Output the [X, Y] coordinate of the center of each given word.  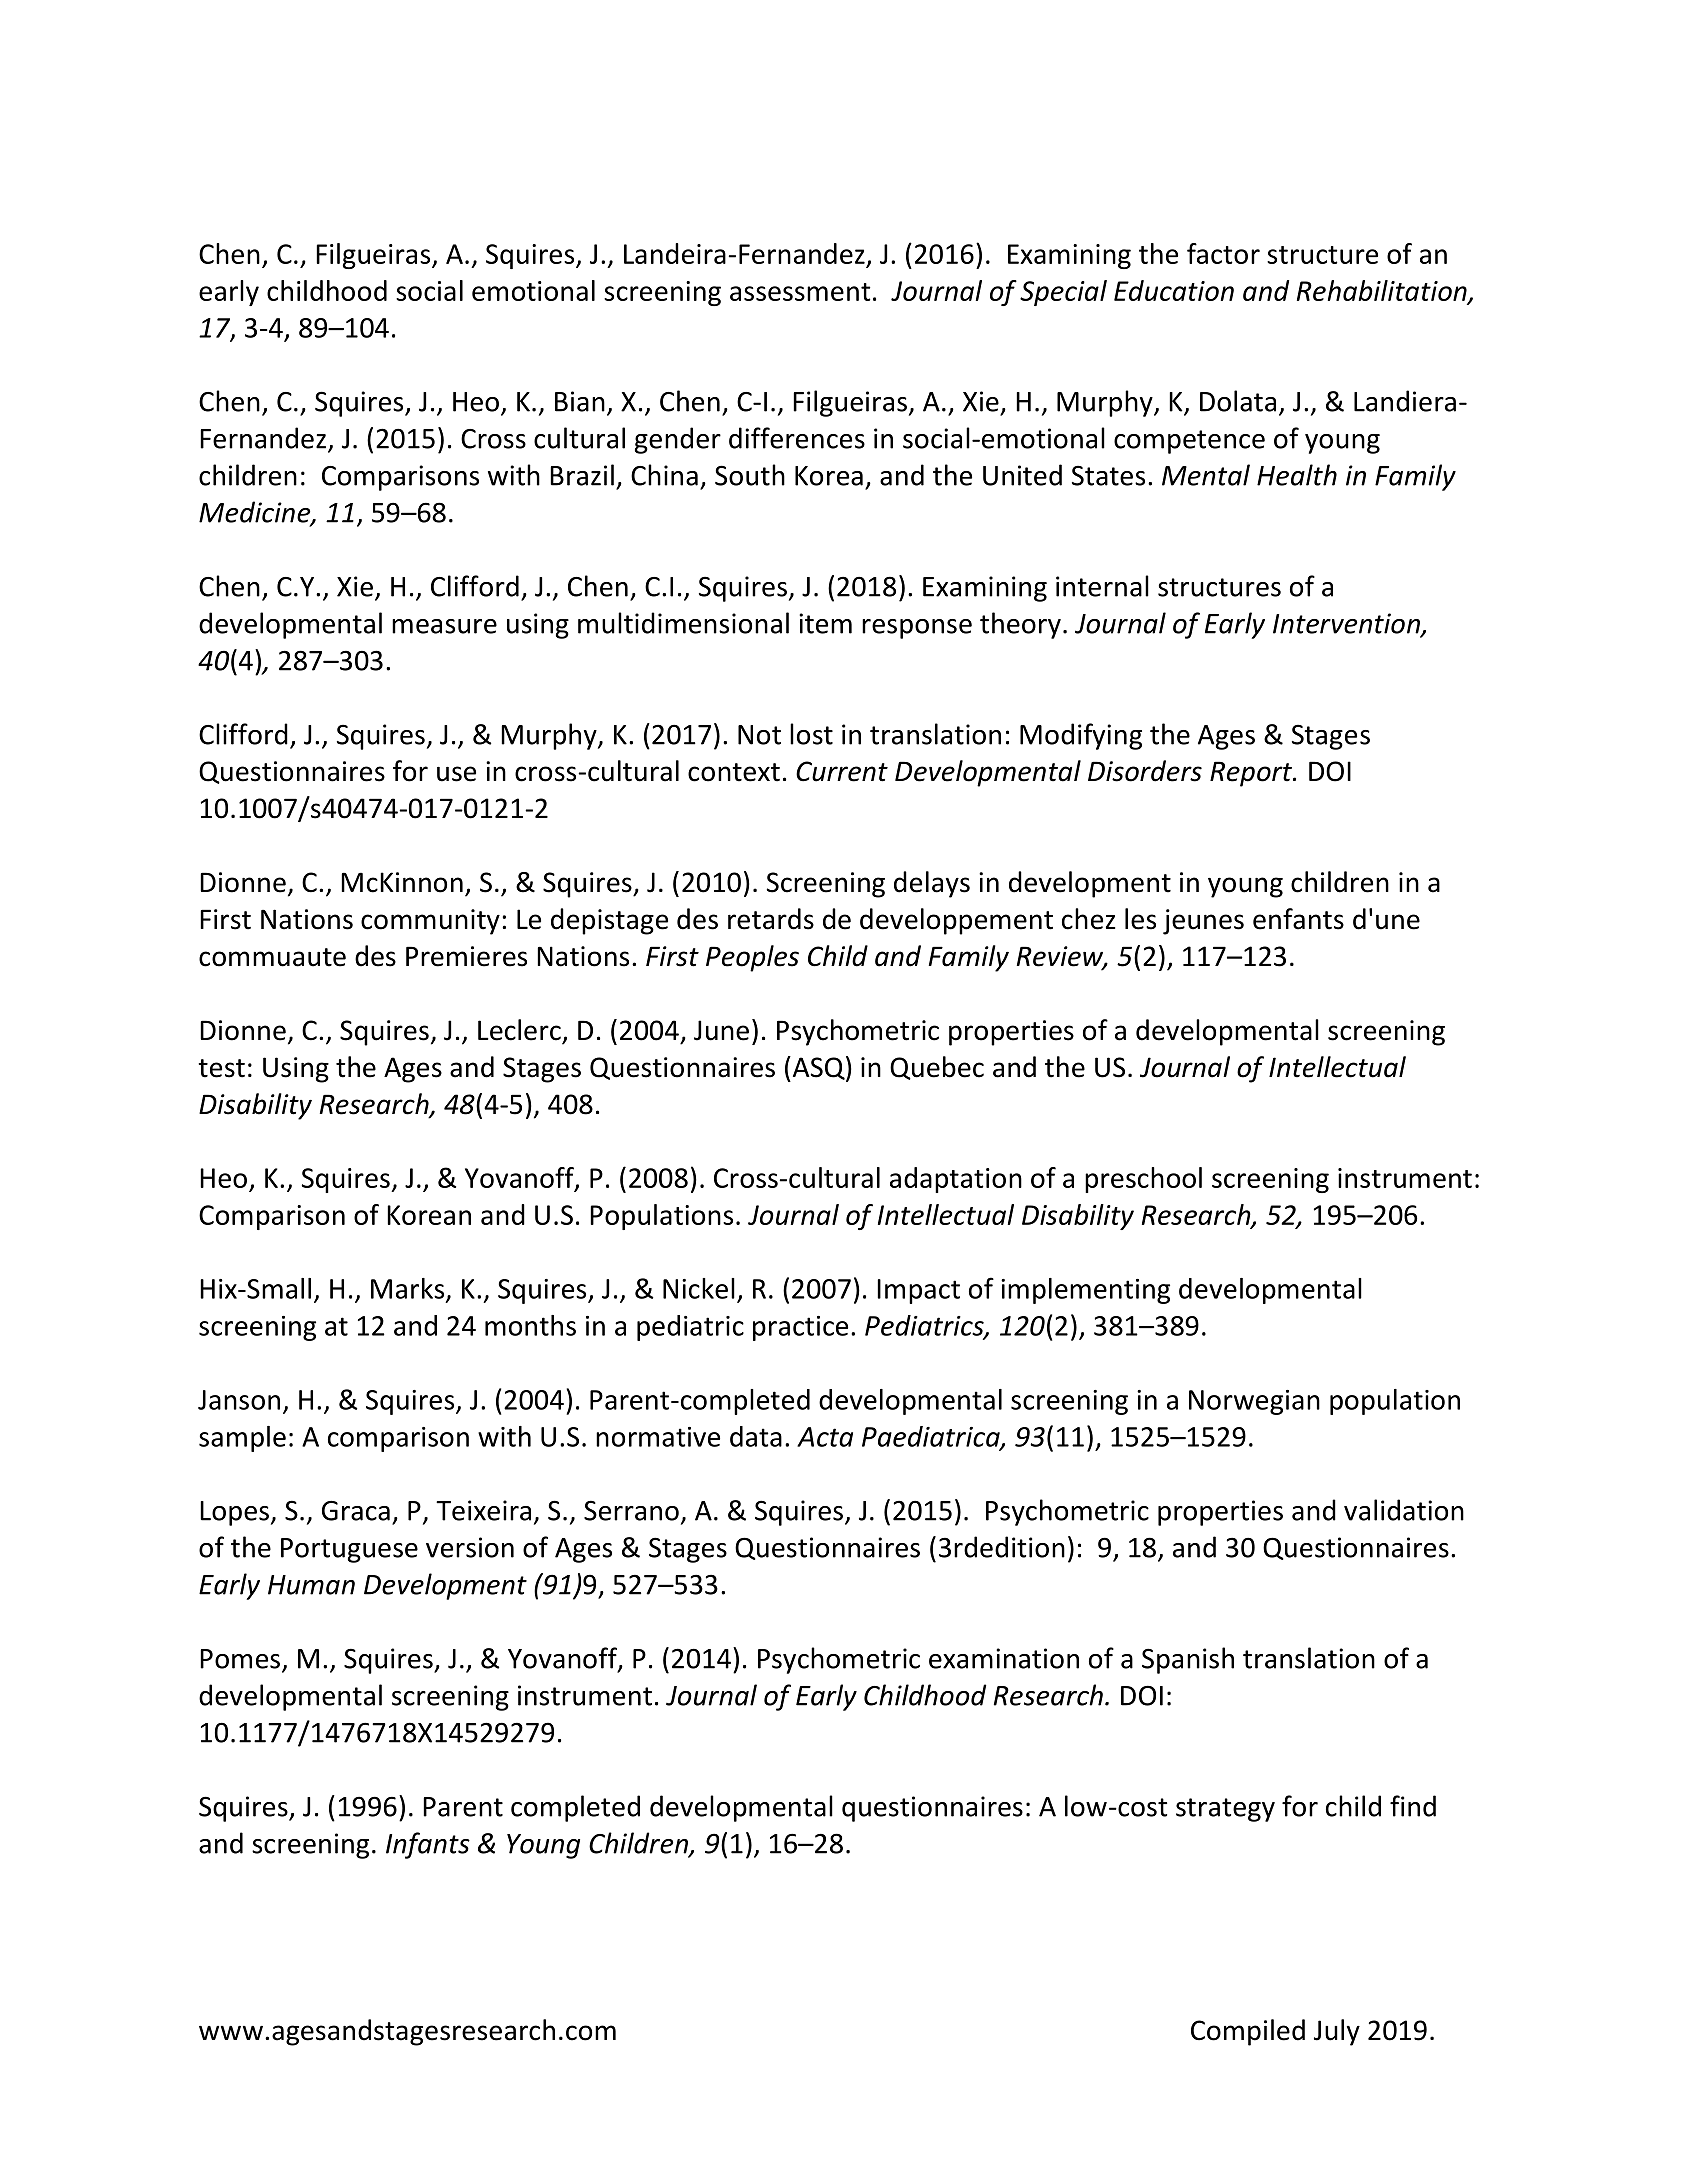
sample [242, 1439]
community [430, 922]
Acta [825, 1437]
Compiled [1248, 2032]
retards [771, 919]
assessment [800, 292]
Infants [428, 1845]
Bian [580, 401]
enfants [1298, 919]
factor [1223, 253]
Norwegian [1254, 1402]
